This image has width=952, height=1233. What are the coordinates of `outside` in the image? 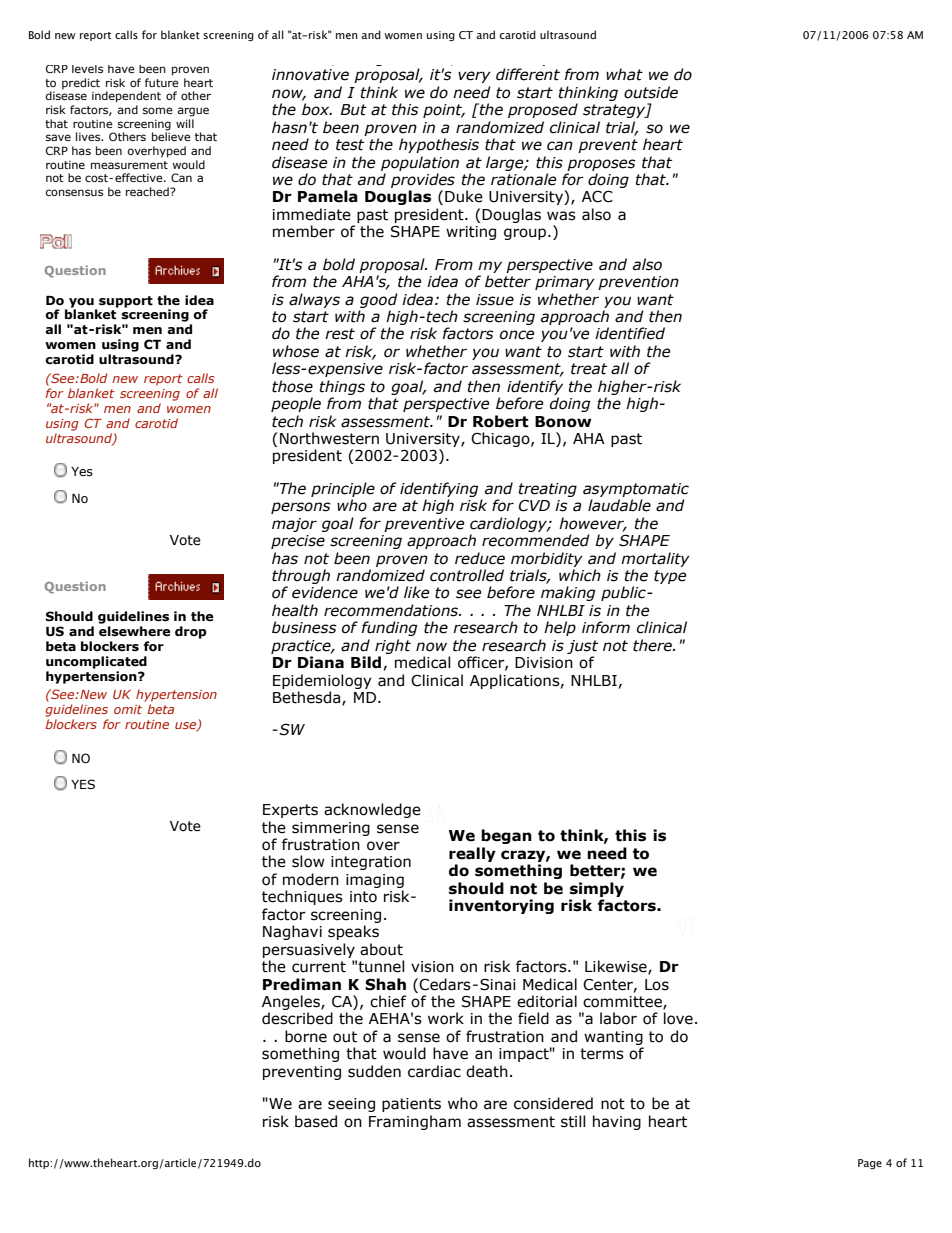 It's located at (651, 92).
